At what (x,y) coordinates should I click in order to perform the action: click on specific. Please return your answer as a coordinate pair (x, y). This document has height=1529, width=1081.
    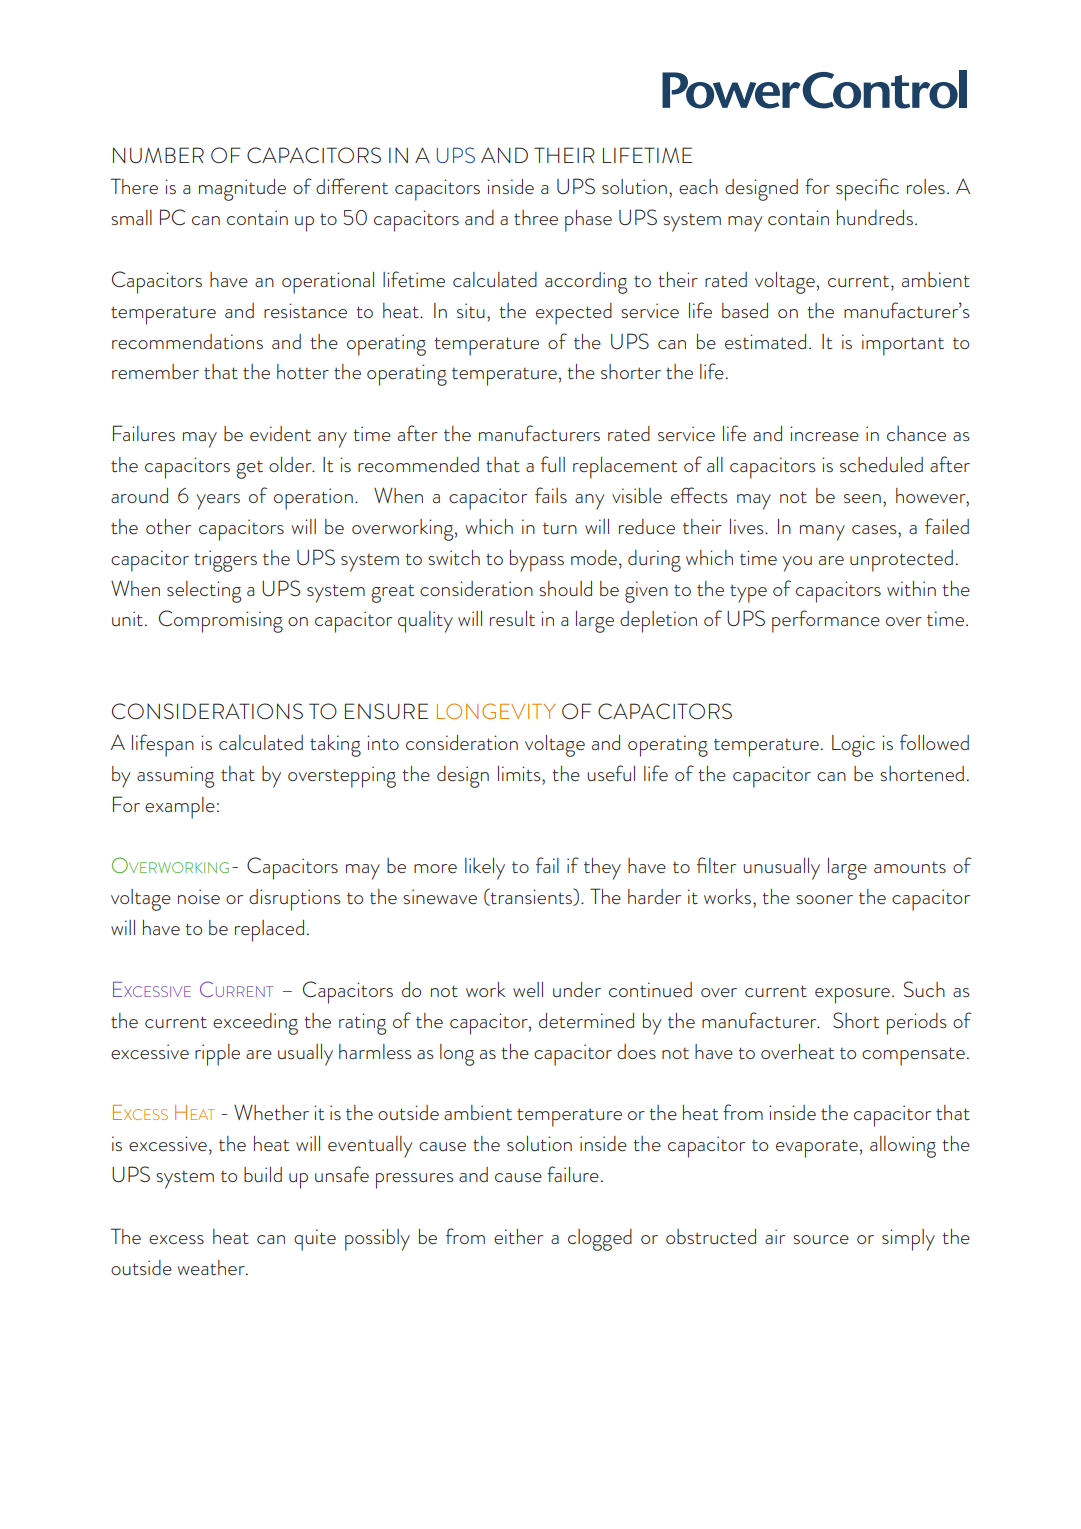
    Looking at the image, I should click on (867, 189).
